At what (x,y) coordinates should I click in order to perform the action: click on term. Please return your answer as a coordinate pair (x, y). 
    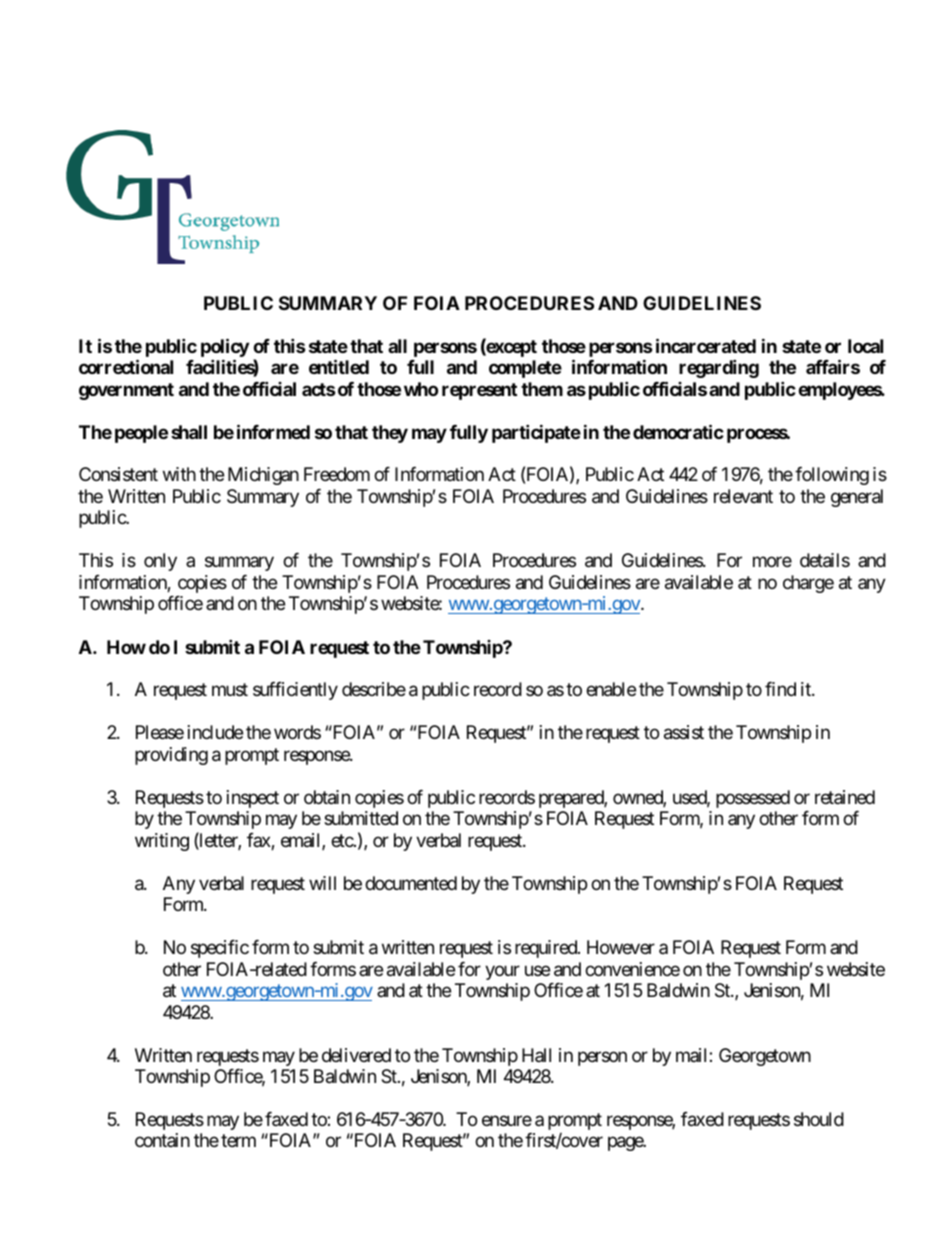
    Looking at the image, I should click on (238, 1141).
